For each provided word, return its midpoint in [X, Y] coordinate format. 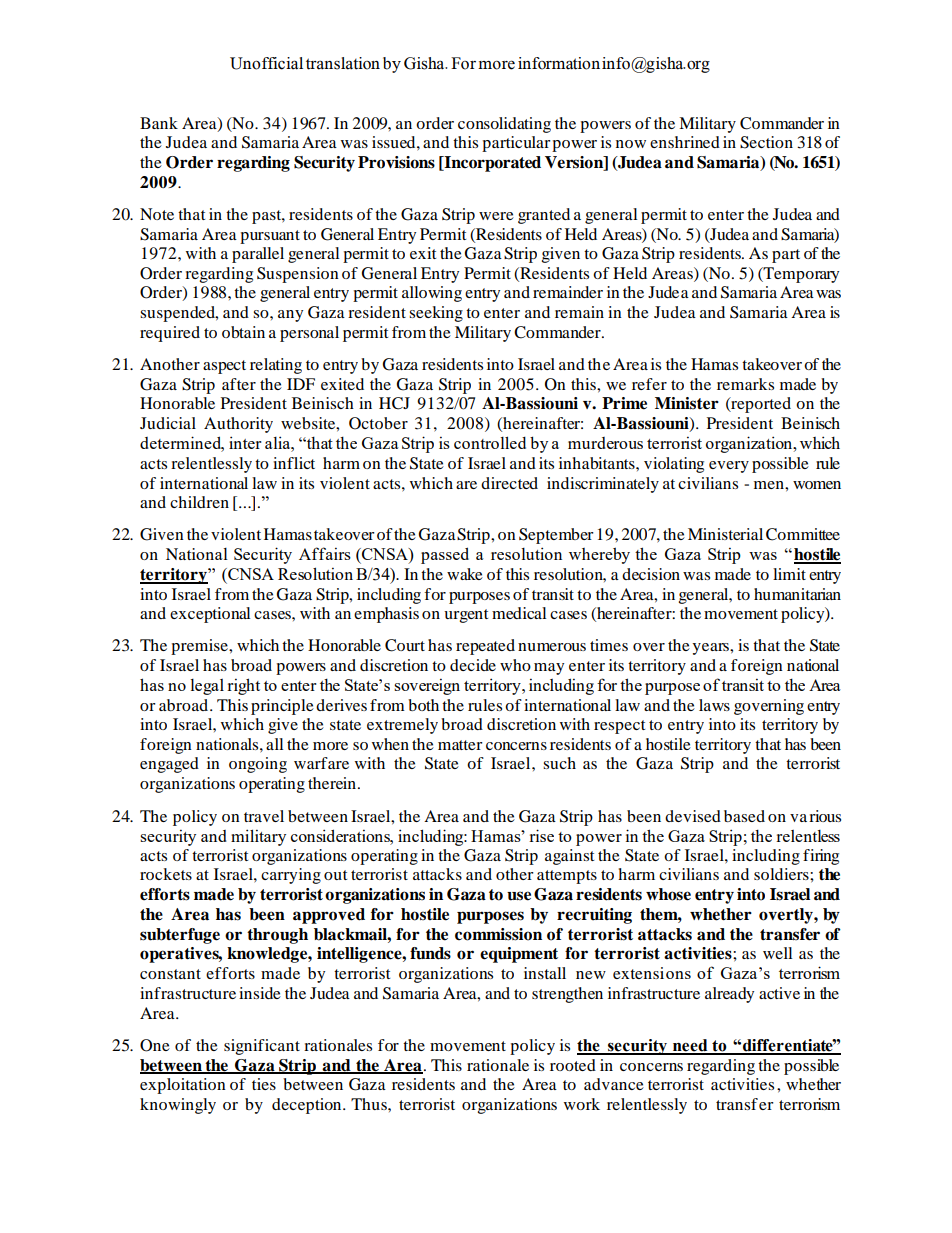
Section [766, 142]
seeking [436, 314]
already [729, 995]
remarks [745, 384]
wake [465, 574]
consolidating [504, 125]
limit [789, 574]
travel [264, 816]
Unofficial [266, 63]
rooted [573, 1065]
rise [541, 835]
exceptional [210, 615]
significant [262, 1047]
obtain [243, 332]
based [744, 816]
